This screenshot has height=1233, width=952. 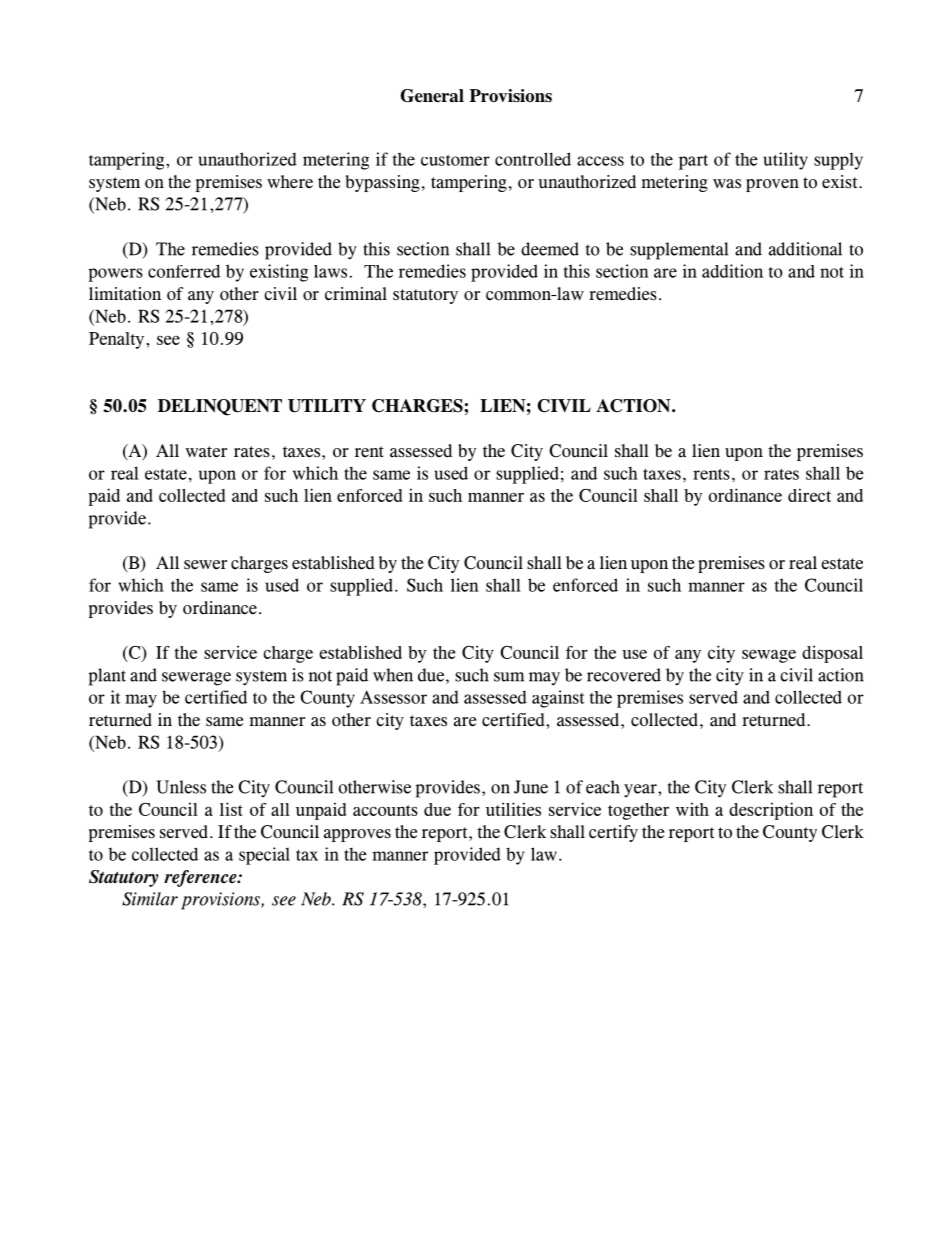 I want to click on DELINQUENT, so click(x=220, y=407).
